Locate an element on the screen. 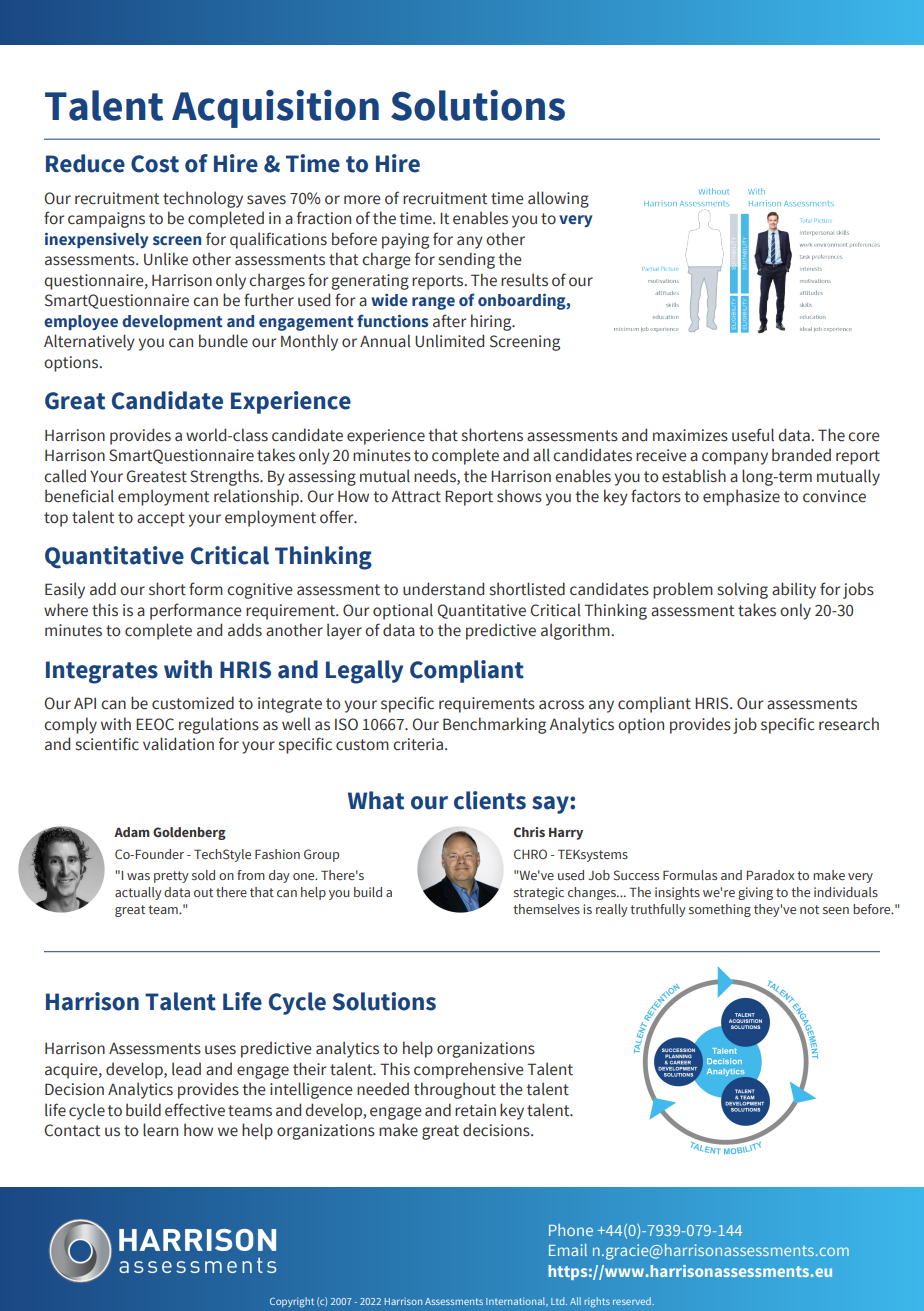 The width and height of the screenshot is (924, 1311). Cost is located at coordinates (155, 164).
